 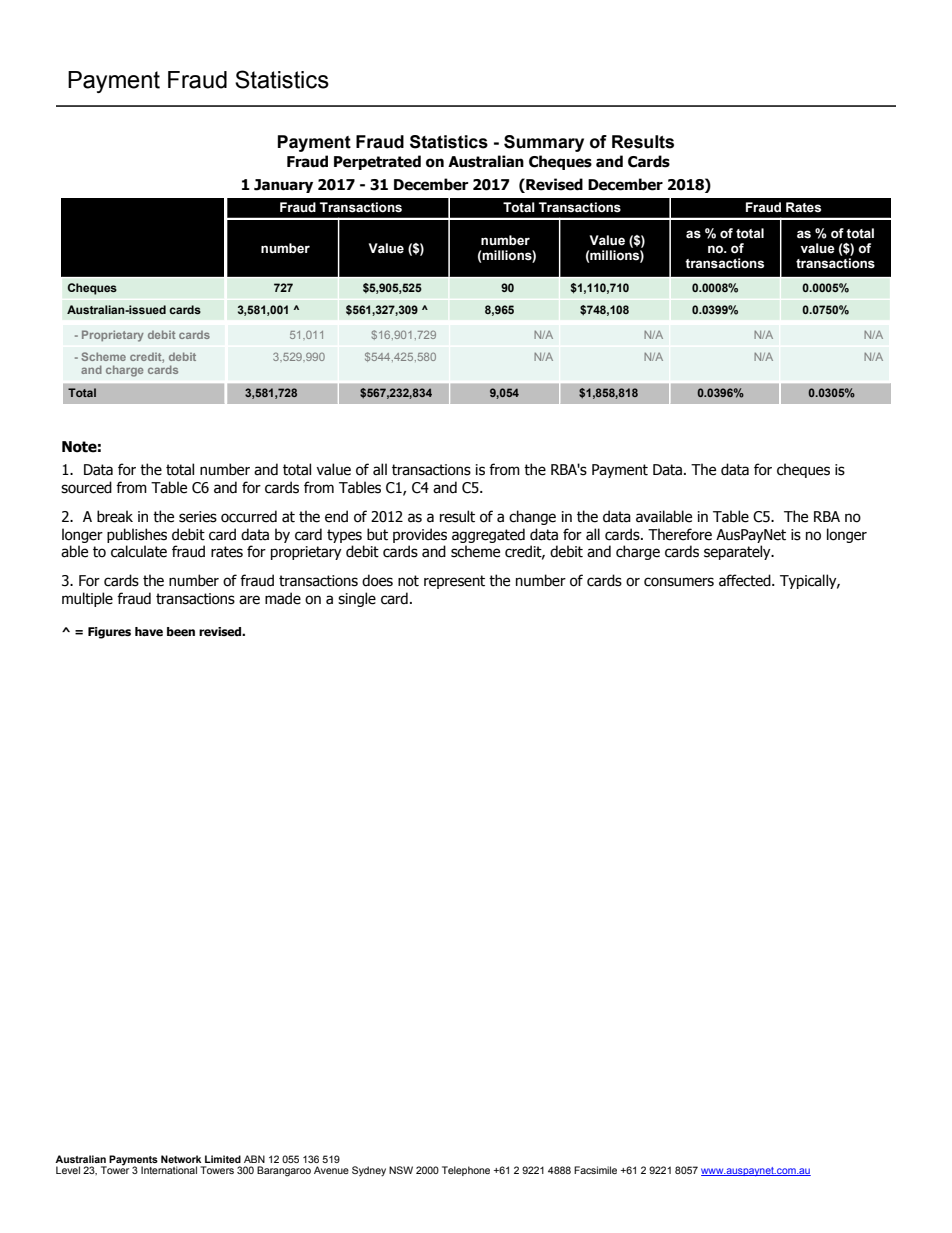 I want to click on end, so click(x=336, y=516).
